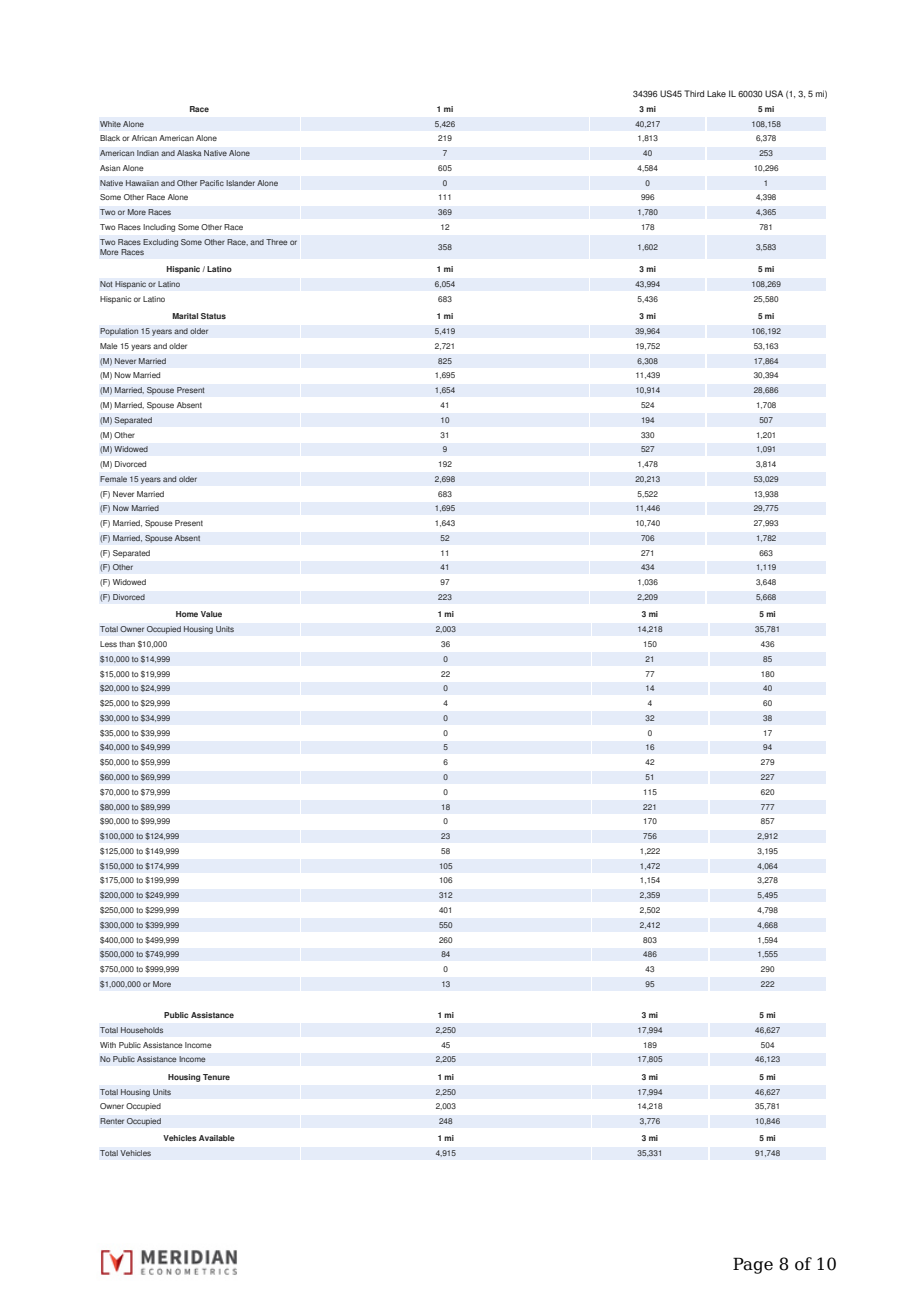 Image resolution: width=924 pixels, height=1307 pixels. I want to click on Status, so click(213, 316).
